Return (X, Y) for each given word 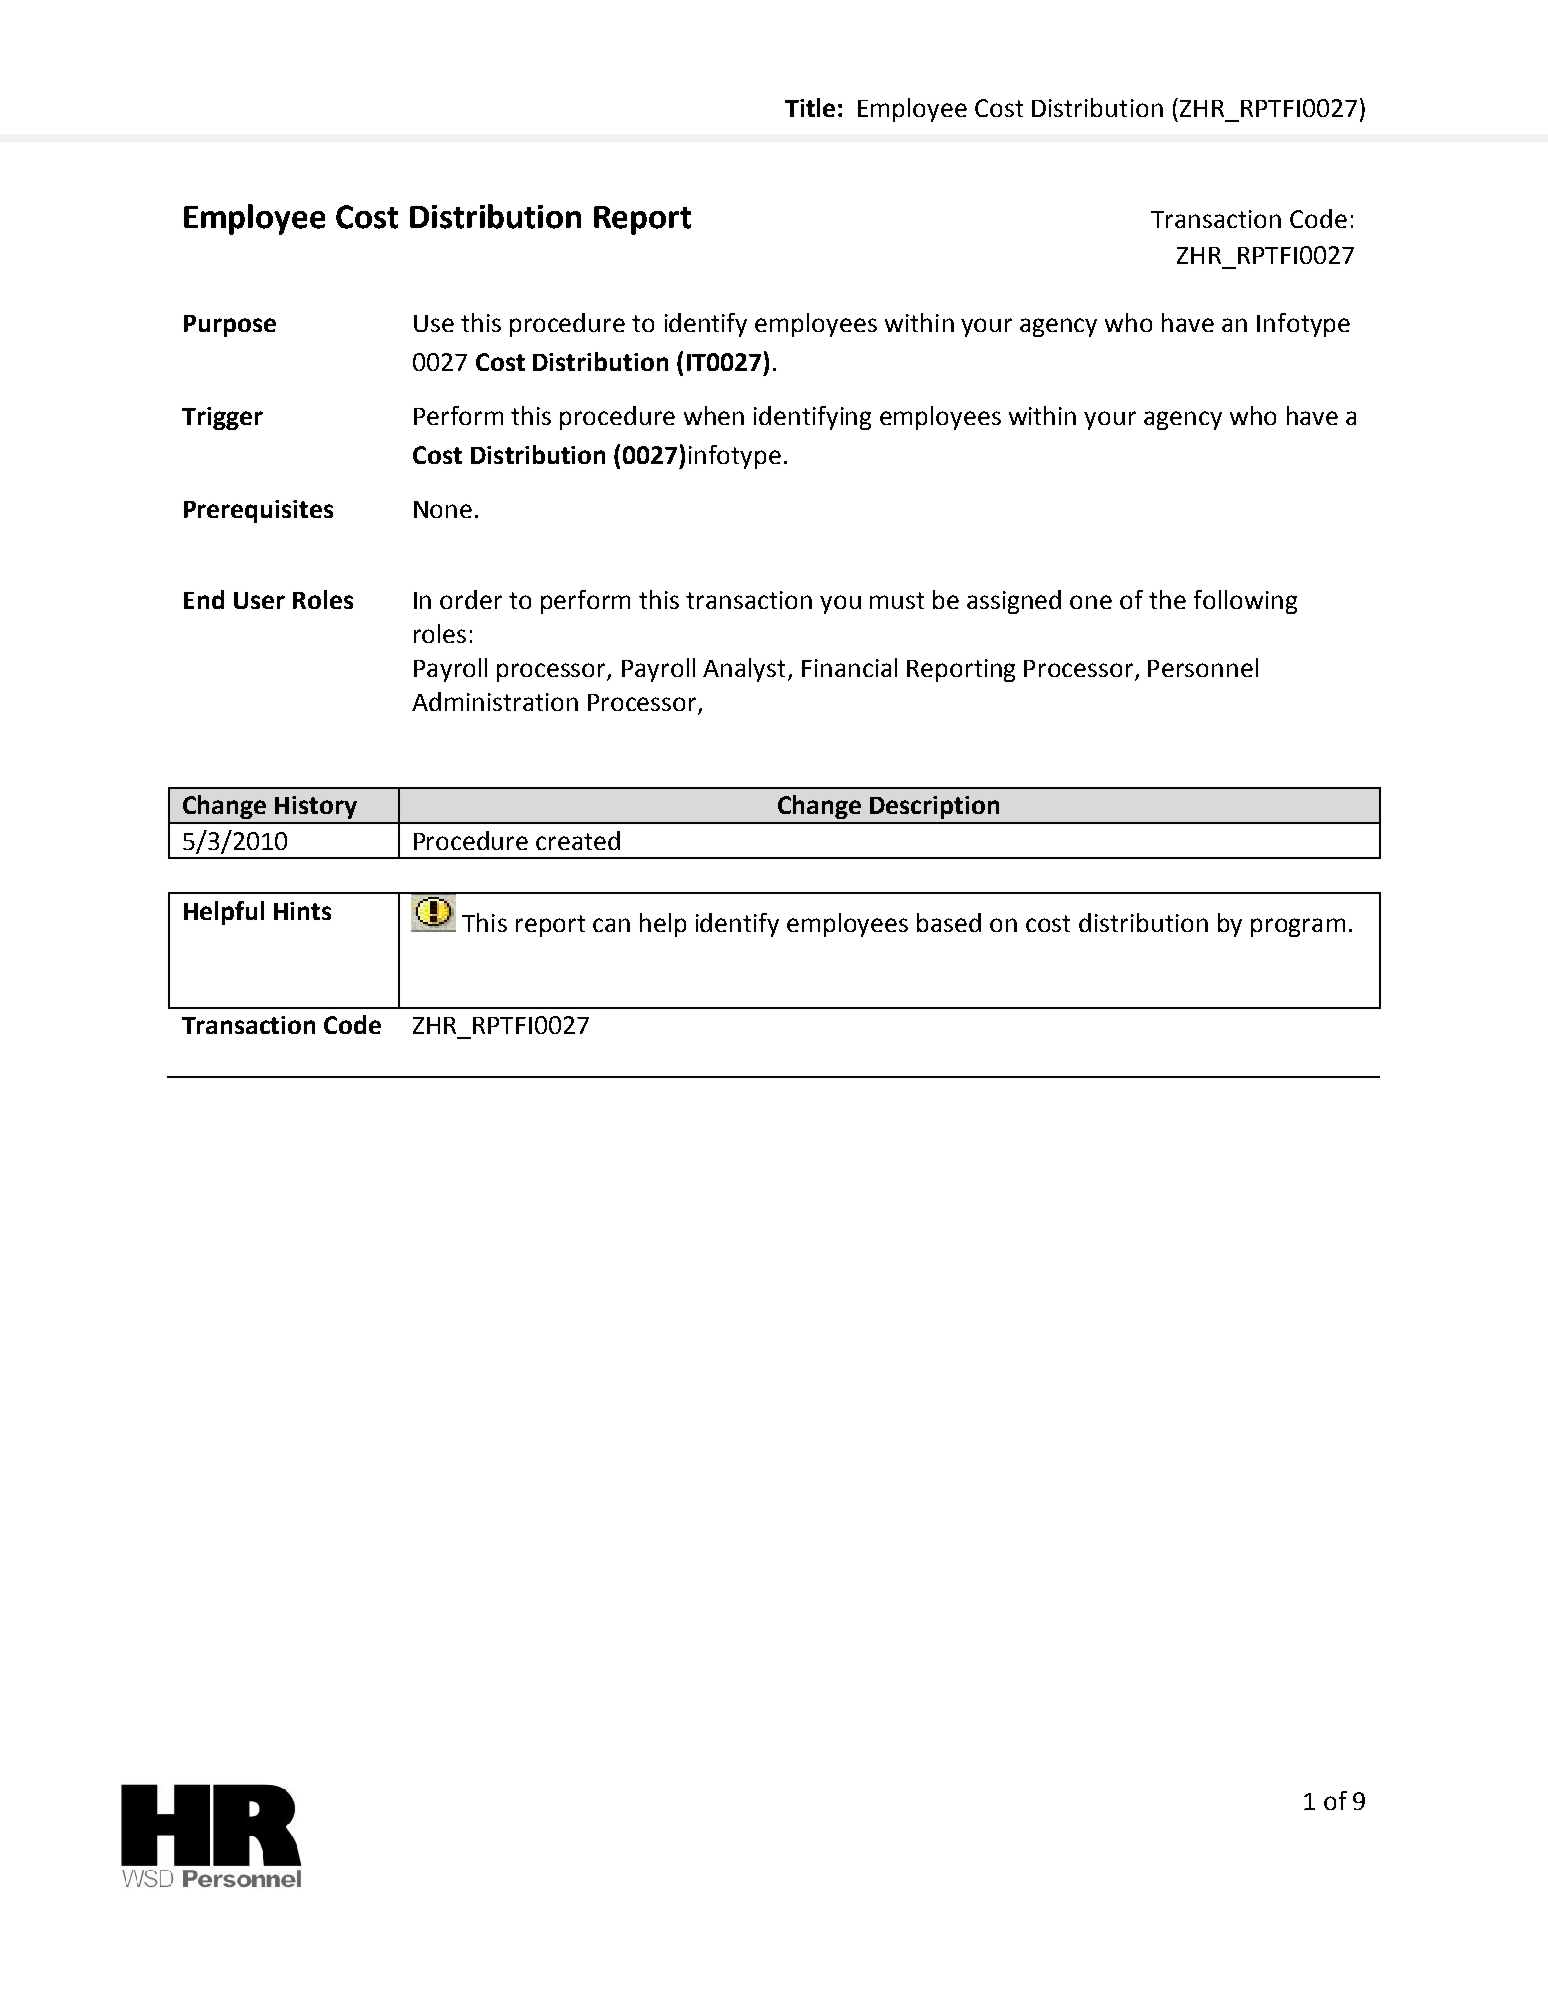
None (443, 509)
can (611, 925)
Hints (302, 911)
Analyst (744, 670)
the (1167, 599)
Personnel (1203, 667)
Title (810, 107)
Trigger (222, 418)
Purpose (230, 326)
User (259, 600)
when (714, 415)
